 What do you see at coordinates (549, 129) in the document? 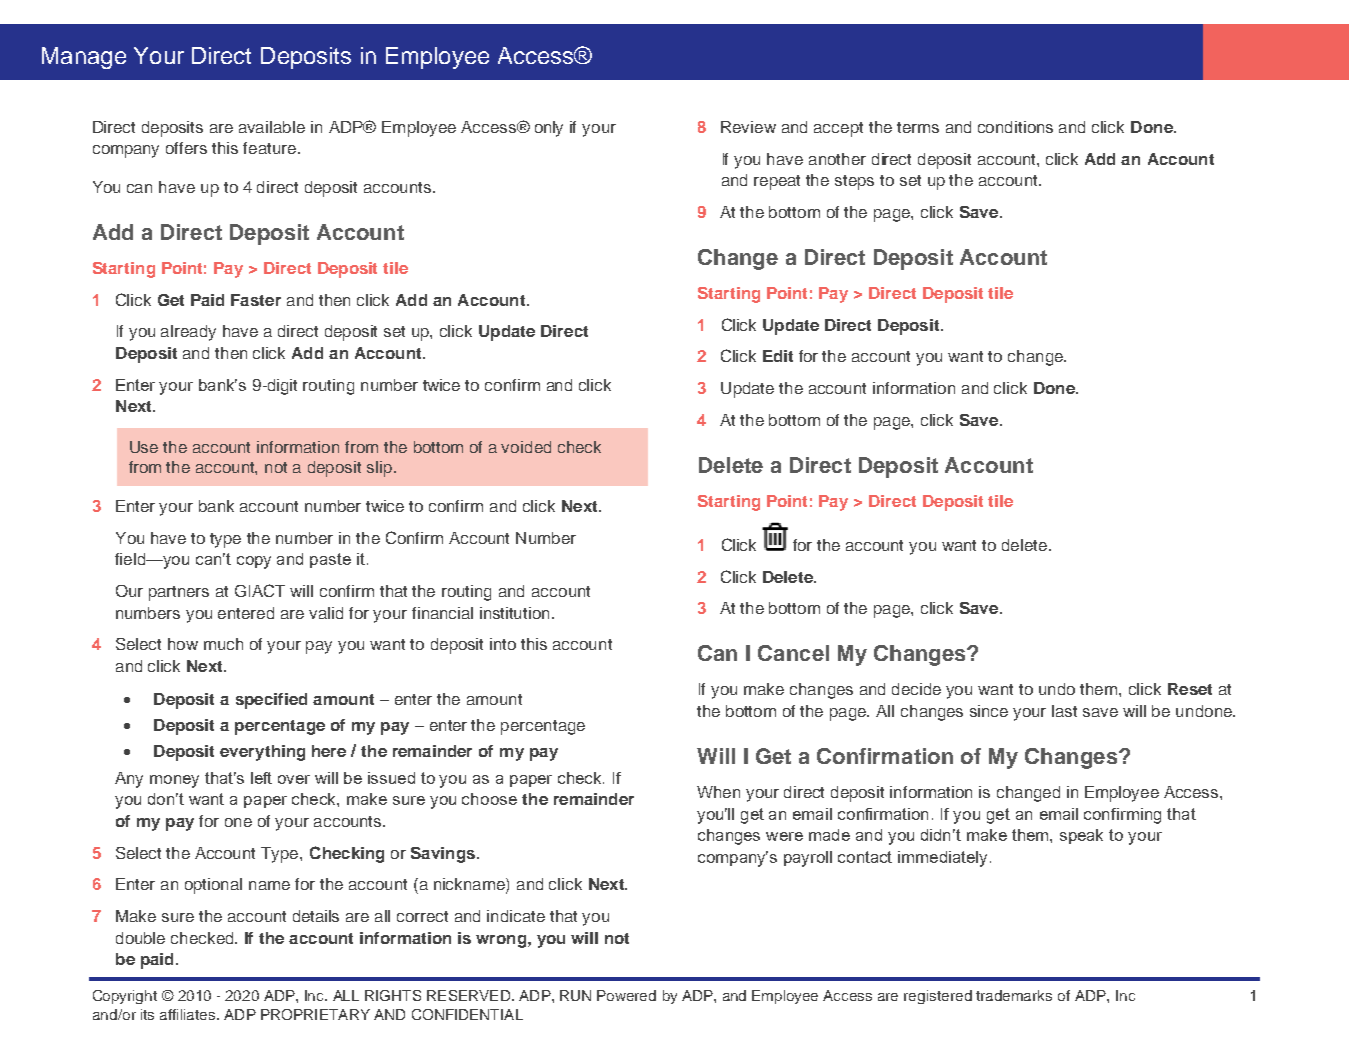
I see `only` at bounding box center [549, 129].
